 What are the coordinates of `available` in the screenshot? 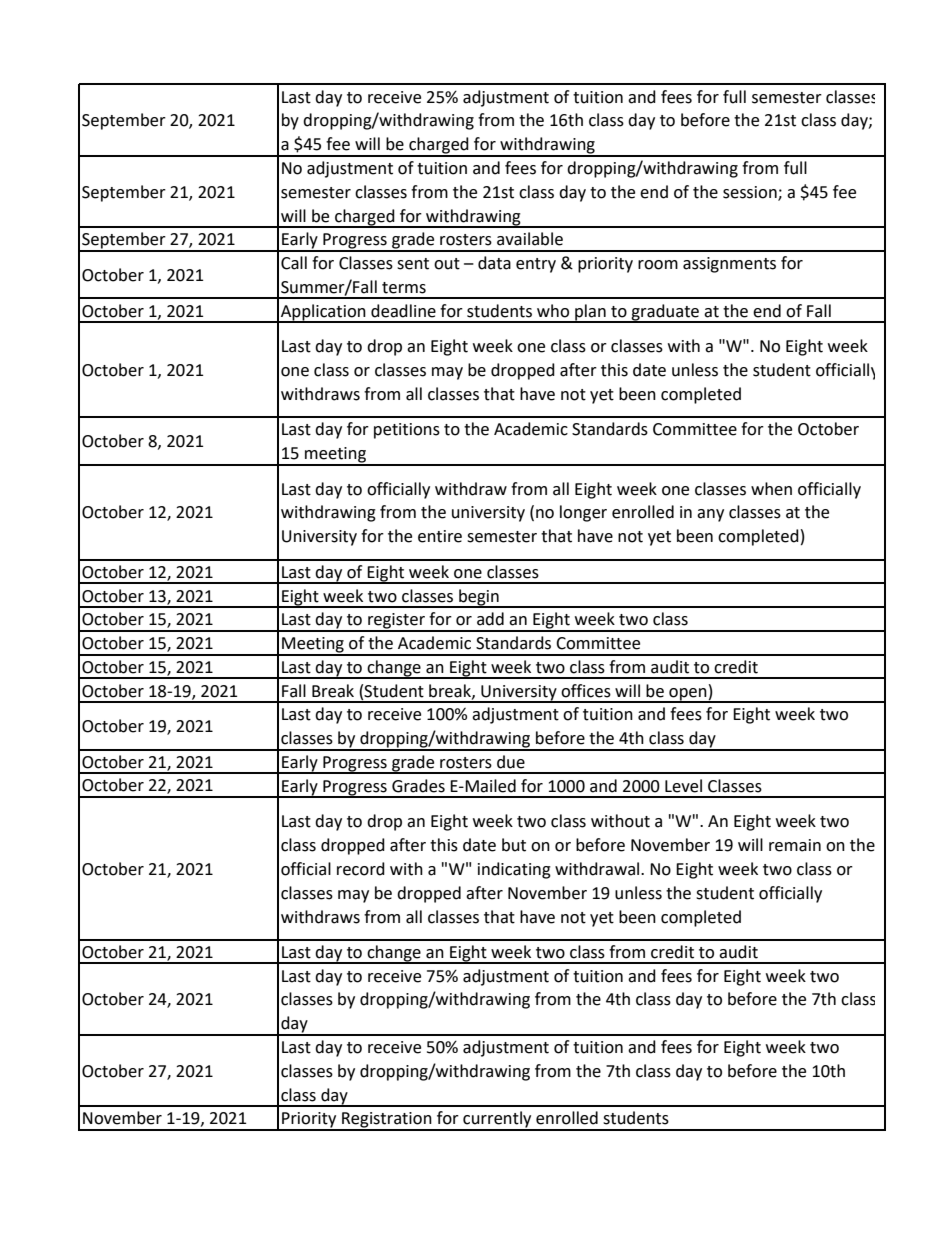 It's located at (530, 239).
